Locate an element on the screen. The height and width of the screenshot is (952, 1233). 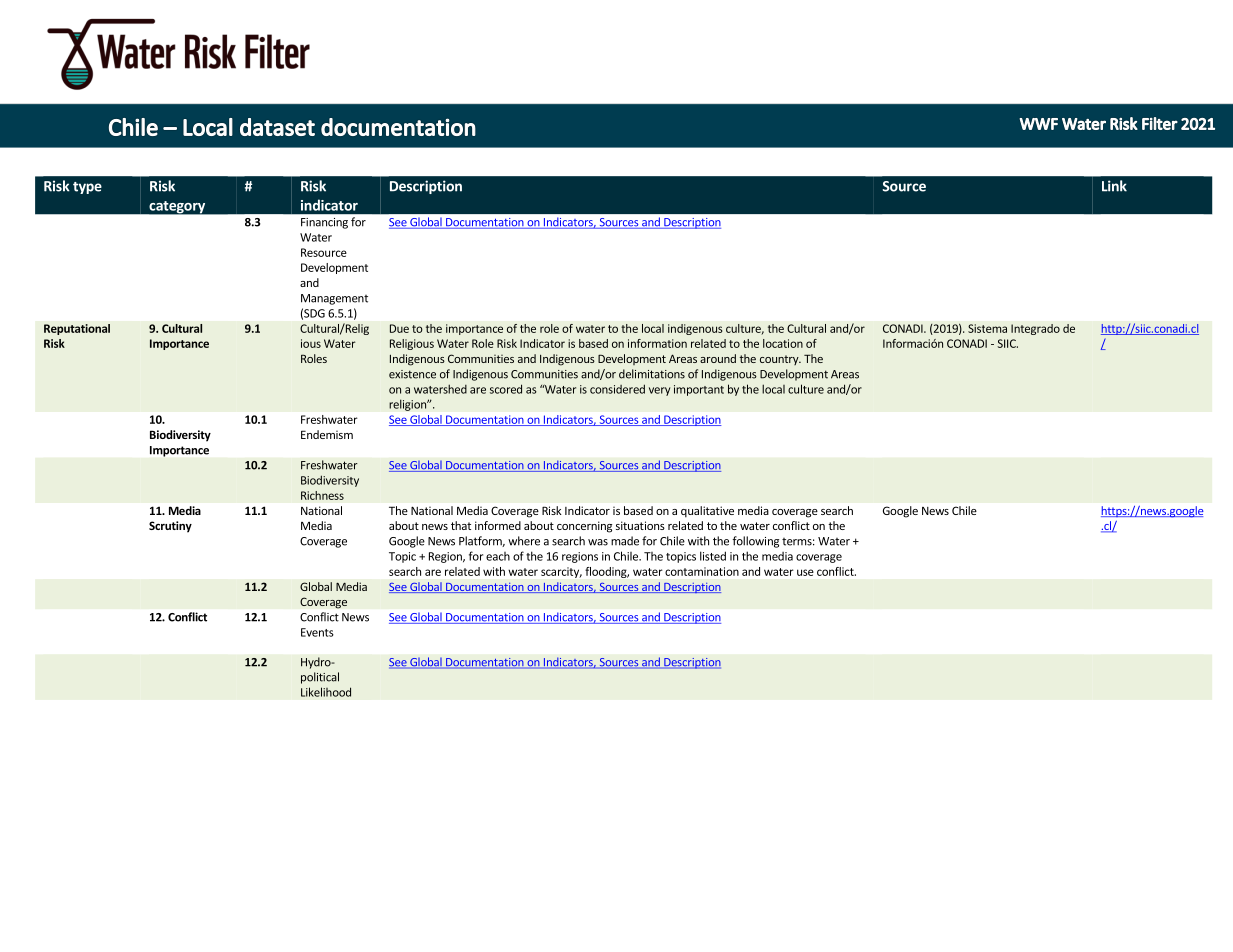
Management is located at coordinates (334, 299).
